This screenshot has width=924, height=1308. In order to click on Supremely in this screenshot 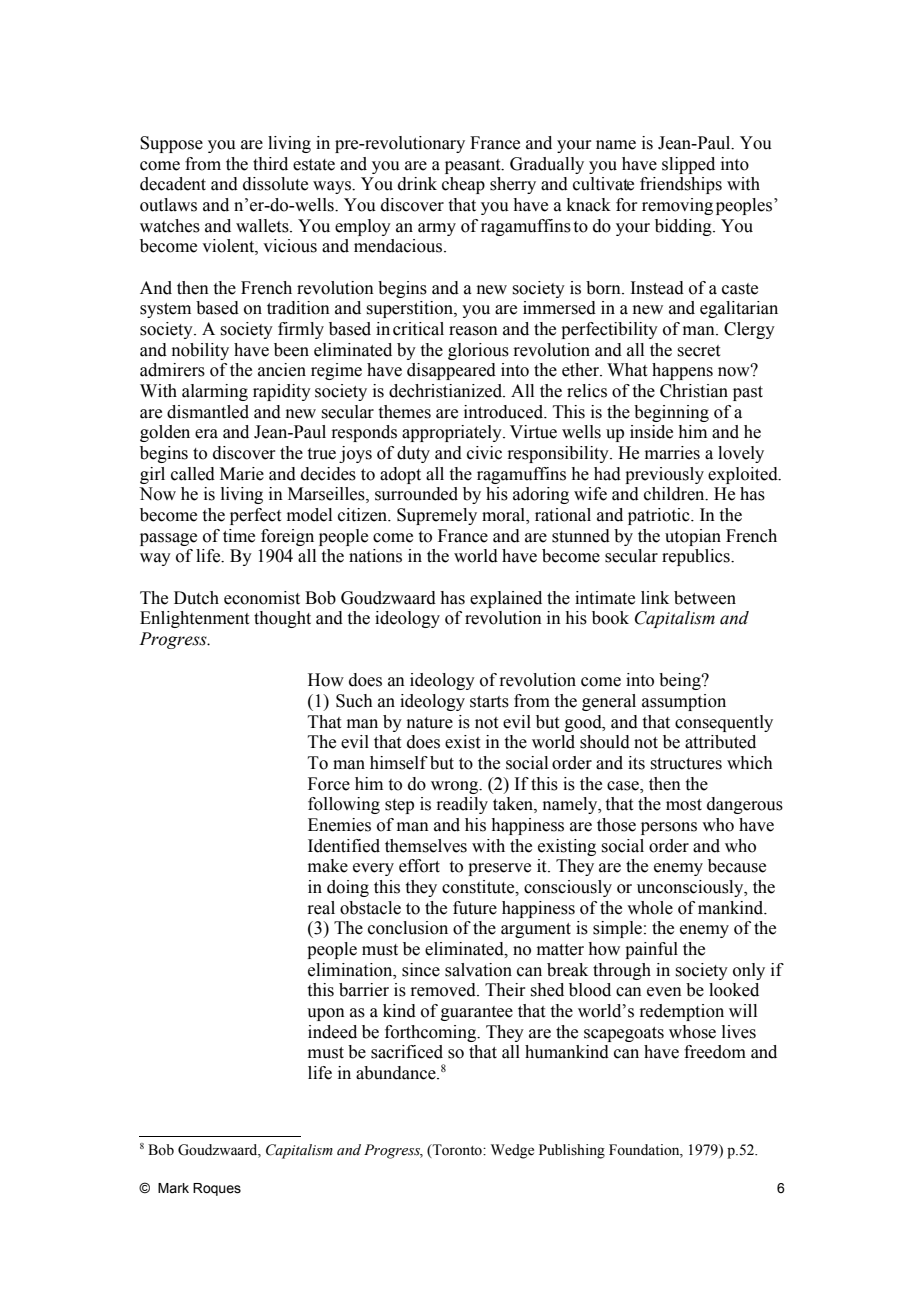, I will do `click(437, 516)`.
